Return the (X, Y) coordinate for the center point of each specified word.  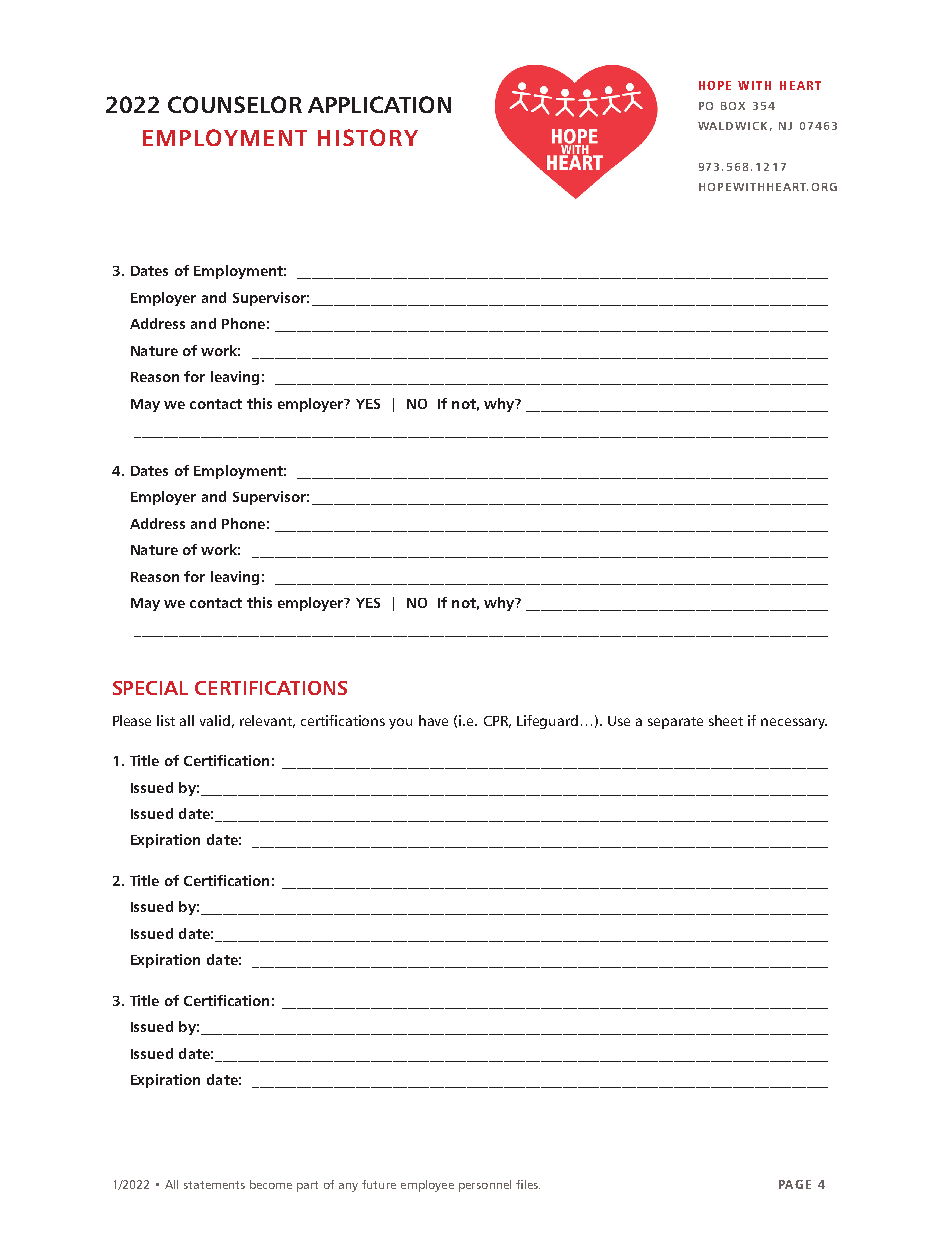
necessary (794, 723)
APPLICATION (379, 104)
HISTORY (368, 137)
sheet (726, 720)
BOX (733, 106)
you (400, 723)
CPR (497, 722)
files (528, 1184)
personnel (485, 1186)
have (433, 720)
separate (675, 723)
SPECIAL (150, 688)
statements (214, 1185)
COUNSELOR (235, 104)
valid (215, 720)
